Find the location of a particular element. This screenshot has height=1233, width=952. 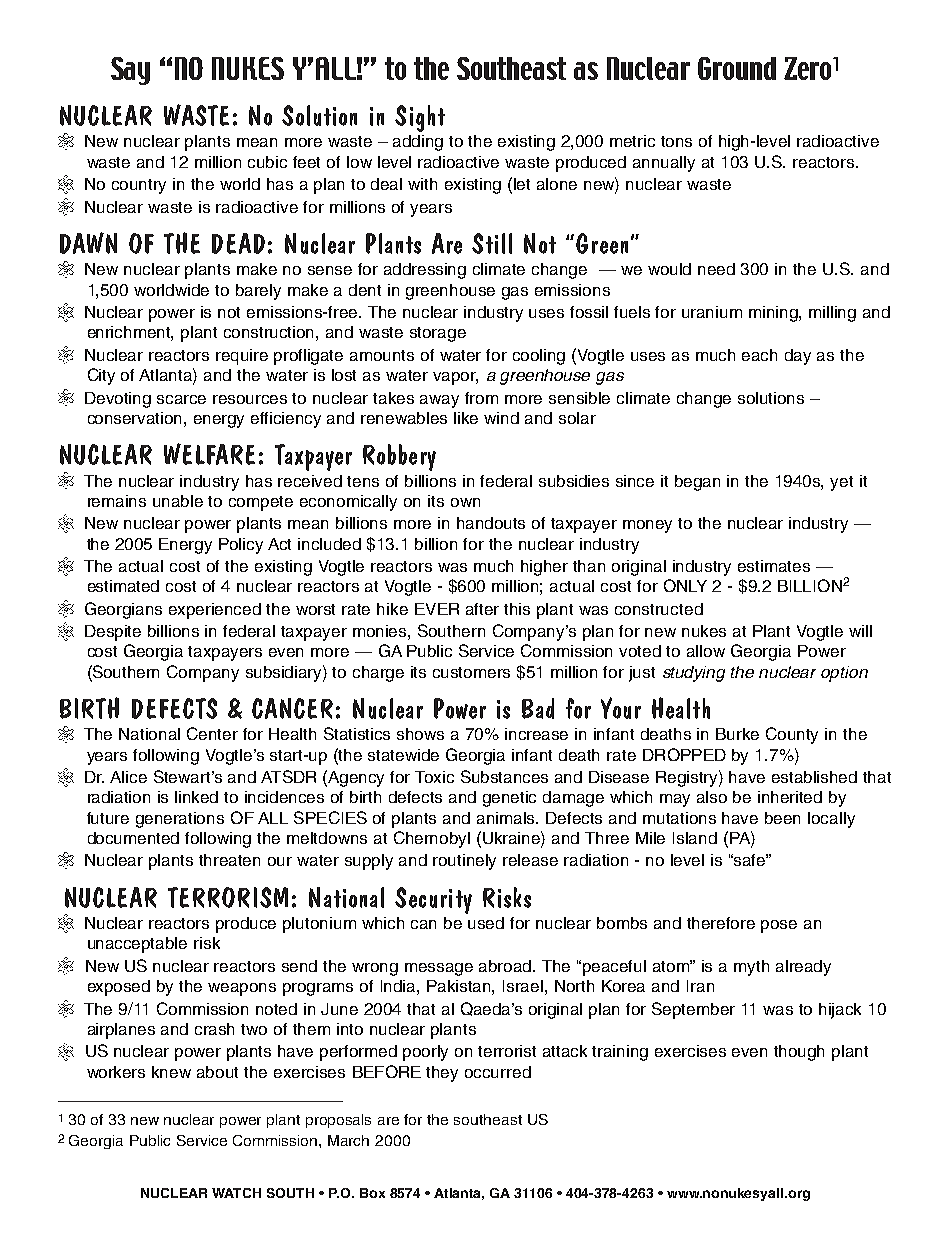

unacceptable is located at coordinates (137, 945).
